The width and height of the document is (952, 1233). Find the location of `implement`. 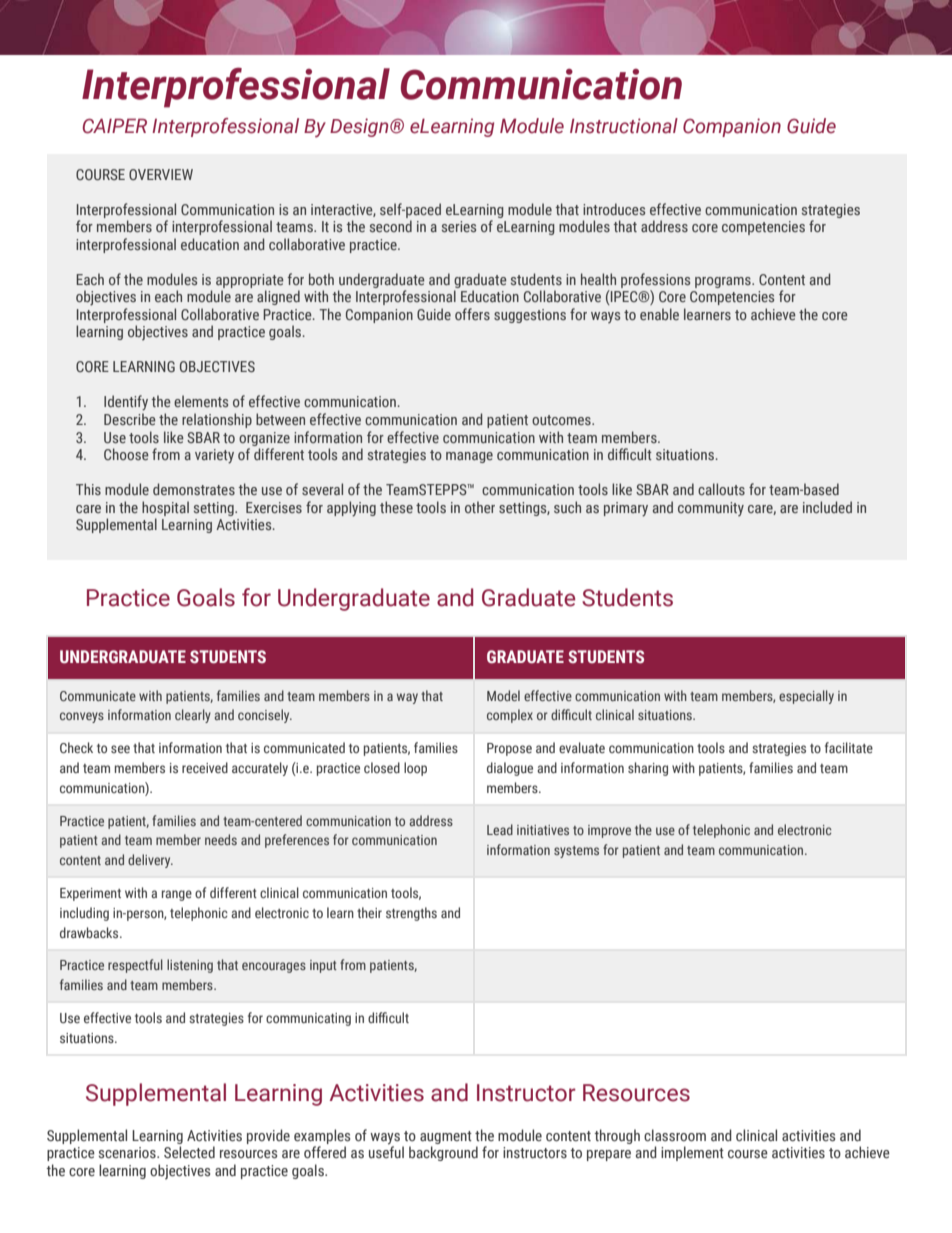

implement is located at coordinates (692, 1153).
